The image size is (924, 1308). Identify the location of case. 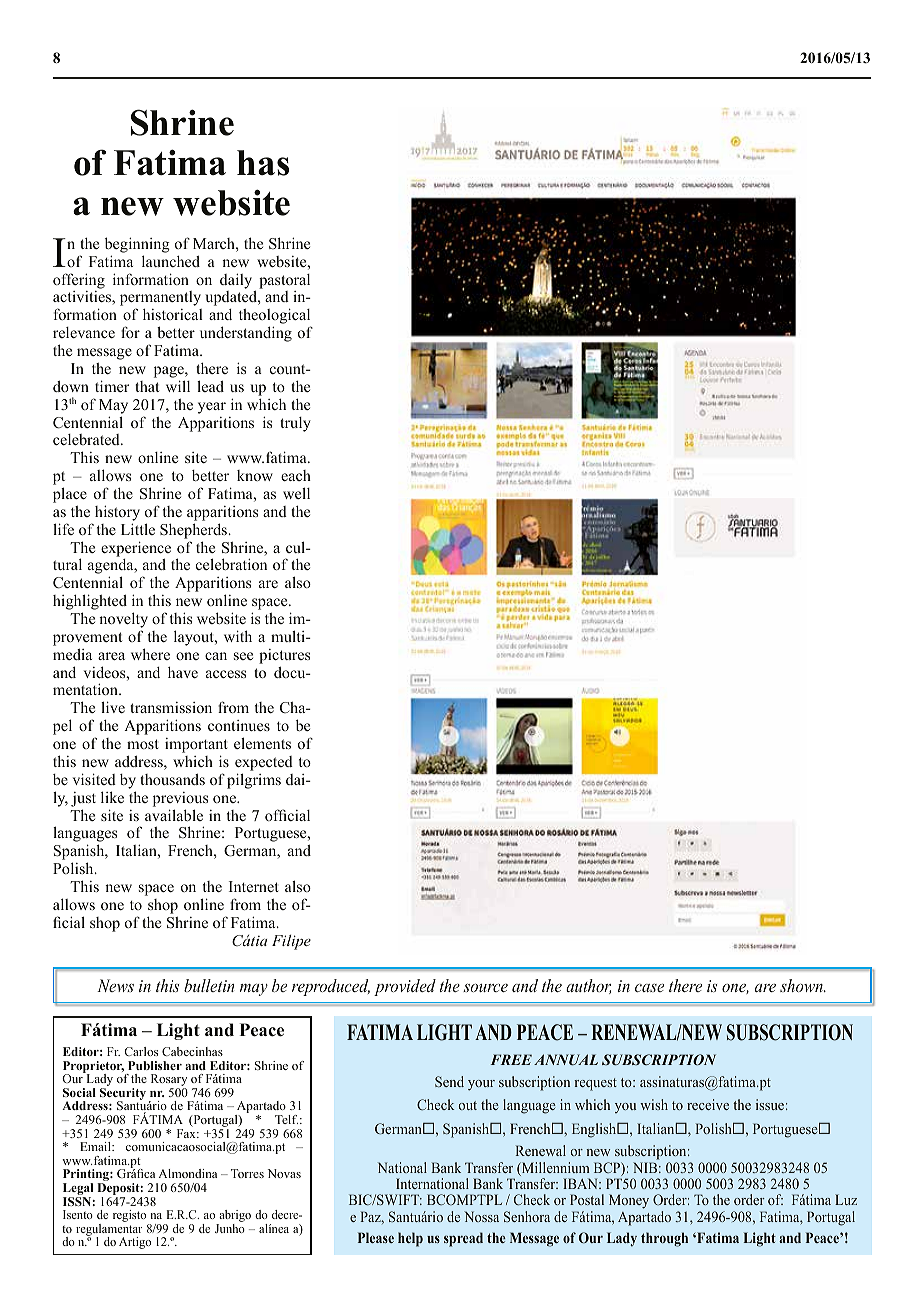
(649, 988).
